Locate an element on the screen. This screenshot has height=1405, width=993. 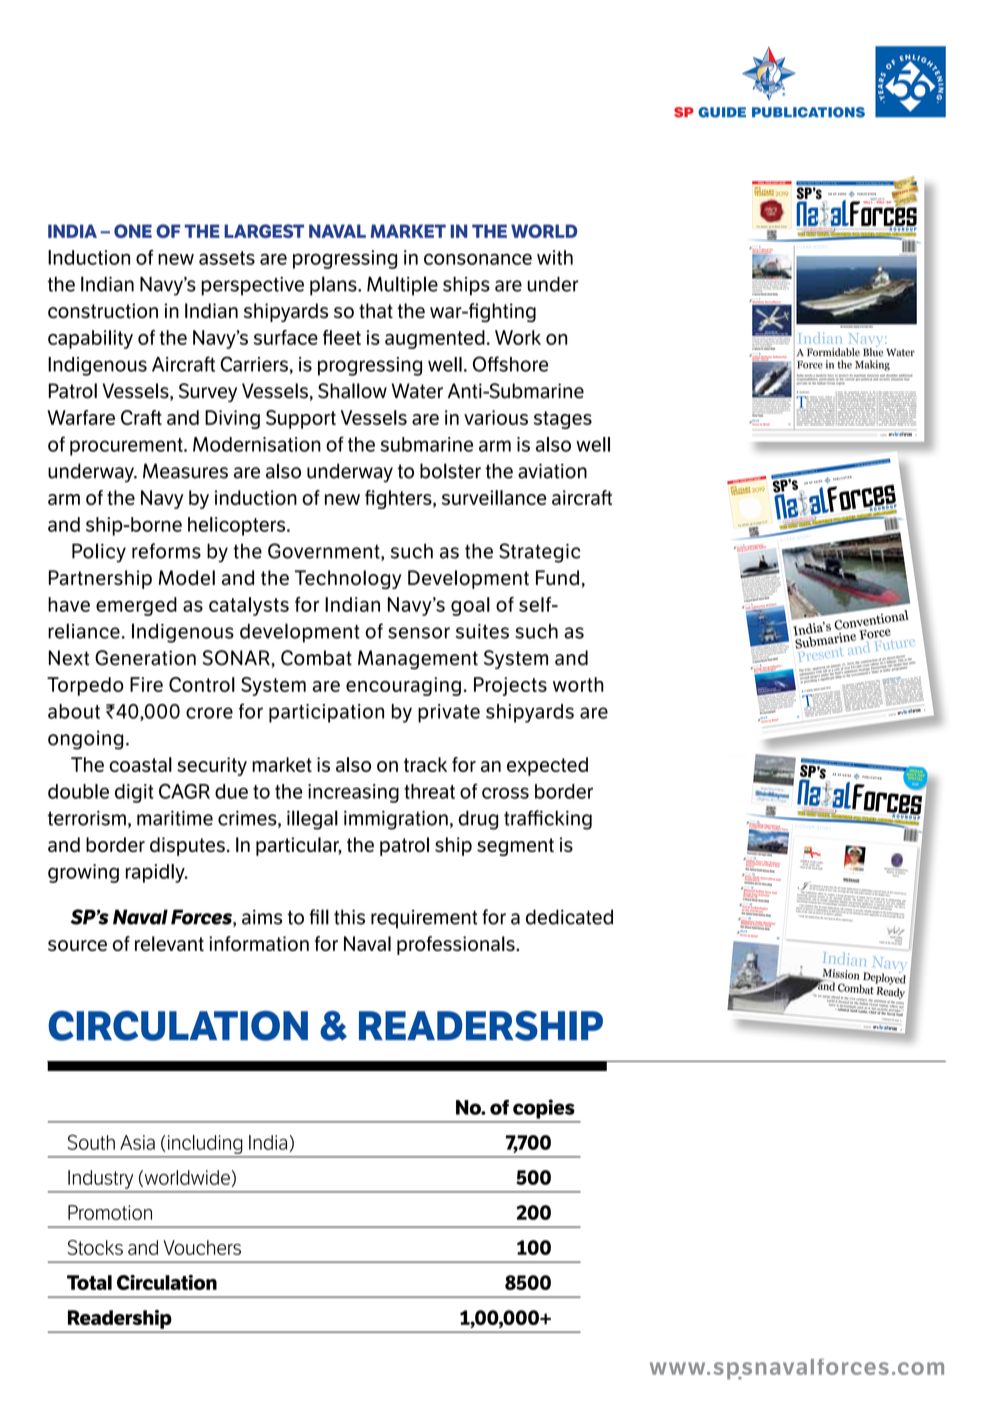
dedicated is located at coordinates (569, 917).
